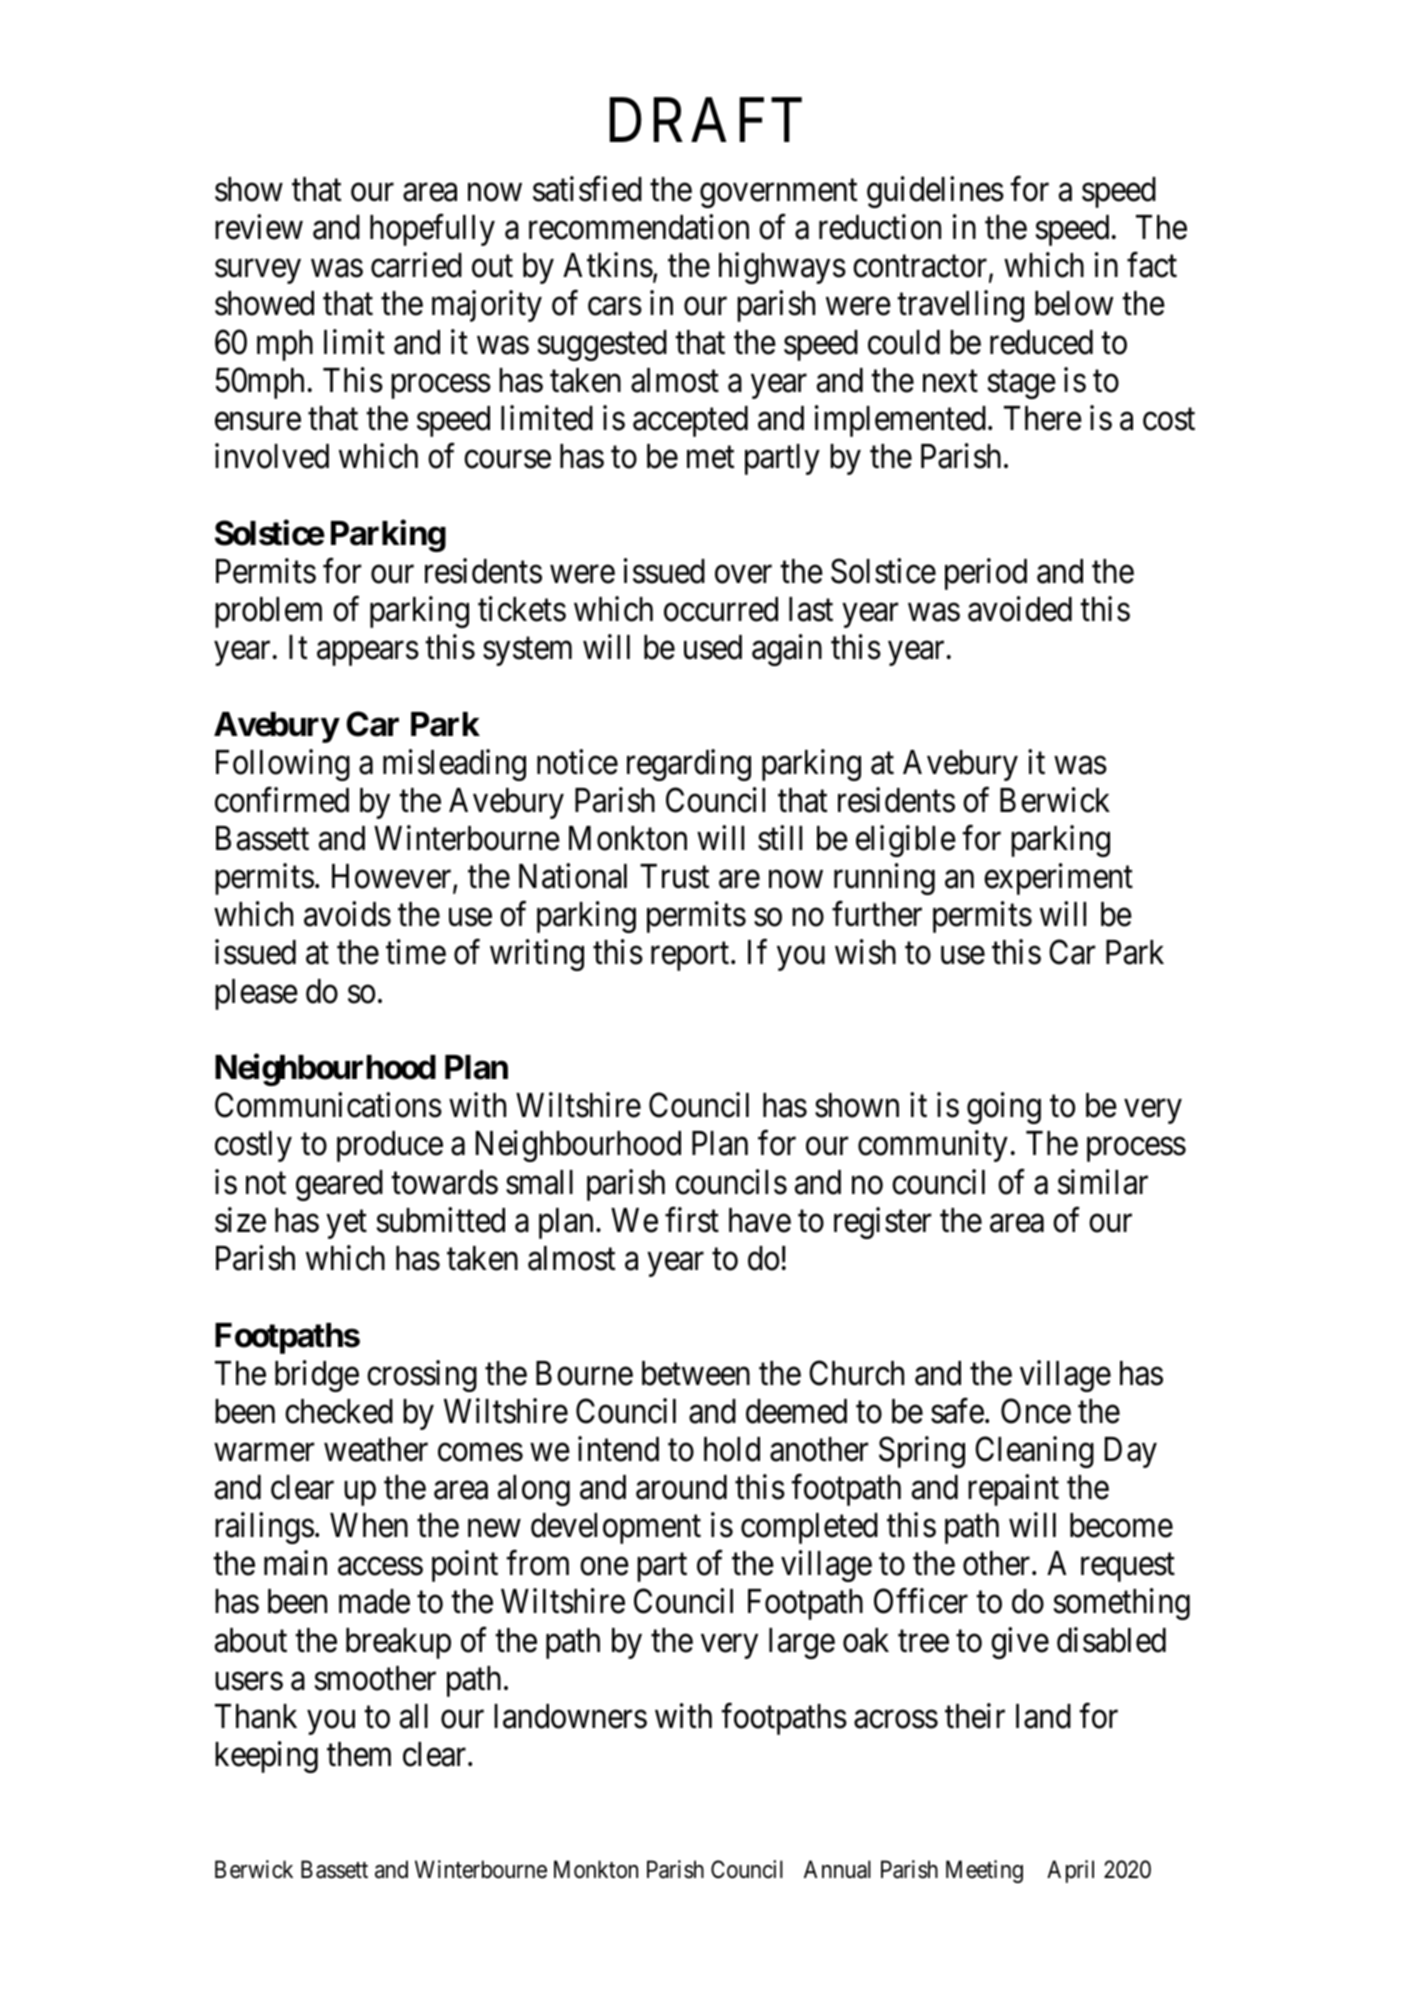 The width and height of the page is (1412, 1997). Describe the element at coordinates (706, 120) in the page. I see `DRAFT` at that location.
